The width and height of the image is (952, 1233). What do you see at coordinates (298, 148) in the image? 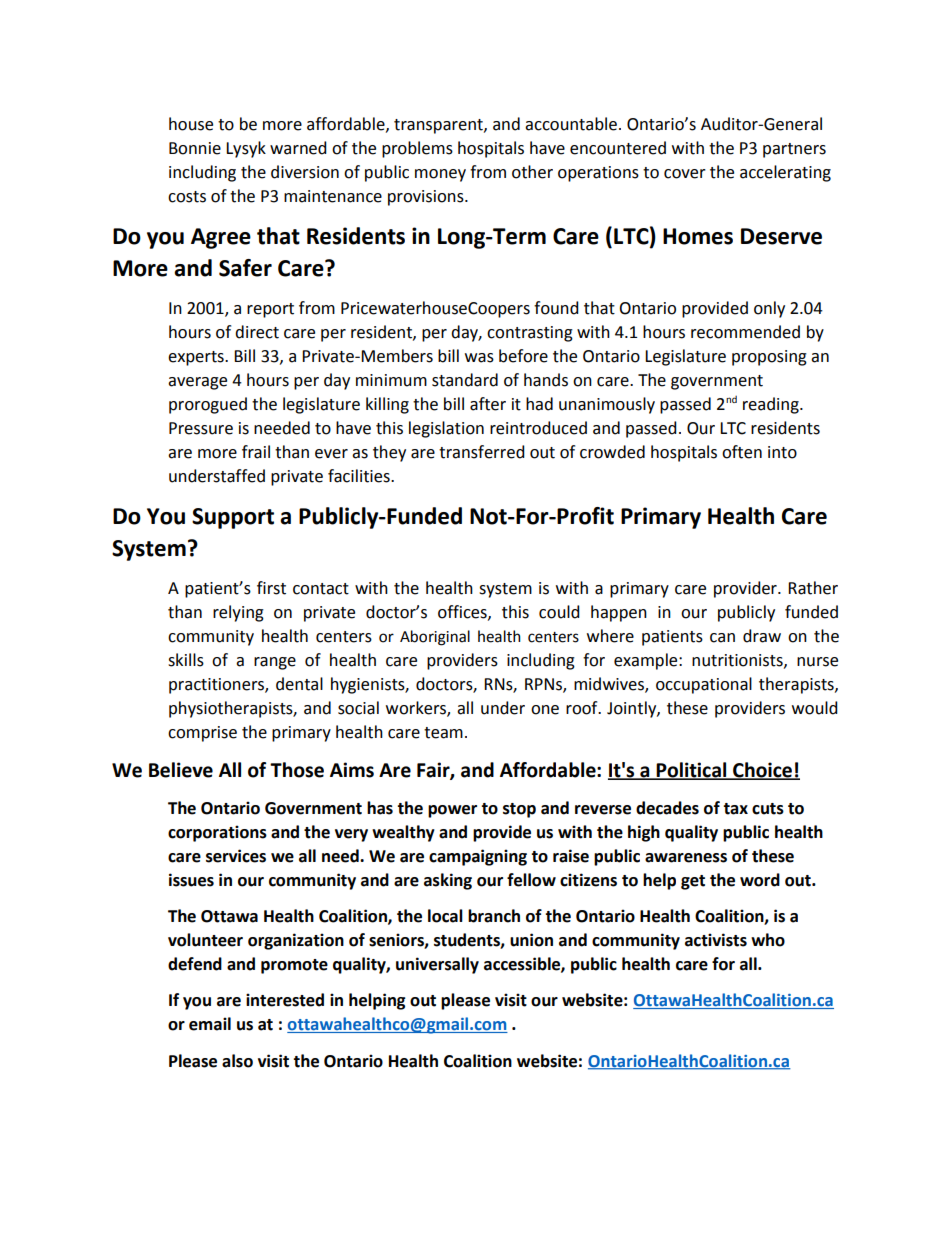
I see `warned` at bounding box center [298, 148].
